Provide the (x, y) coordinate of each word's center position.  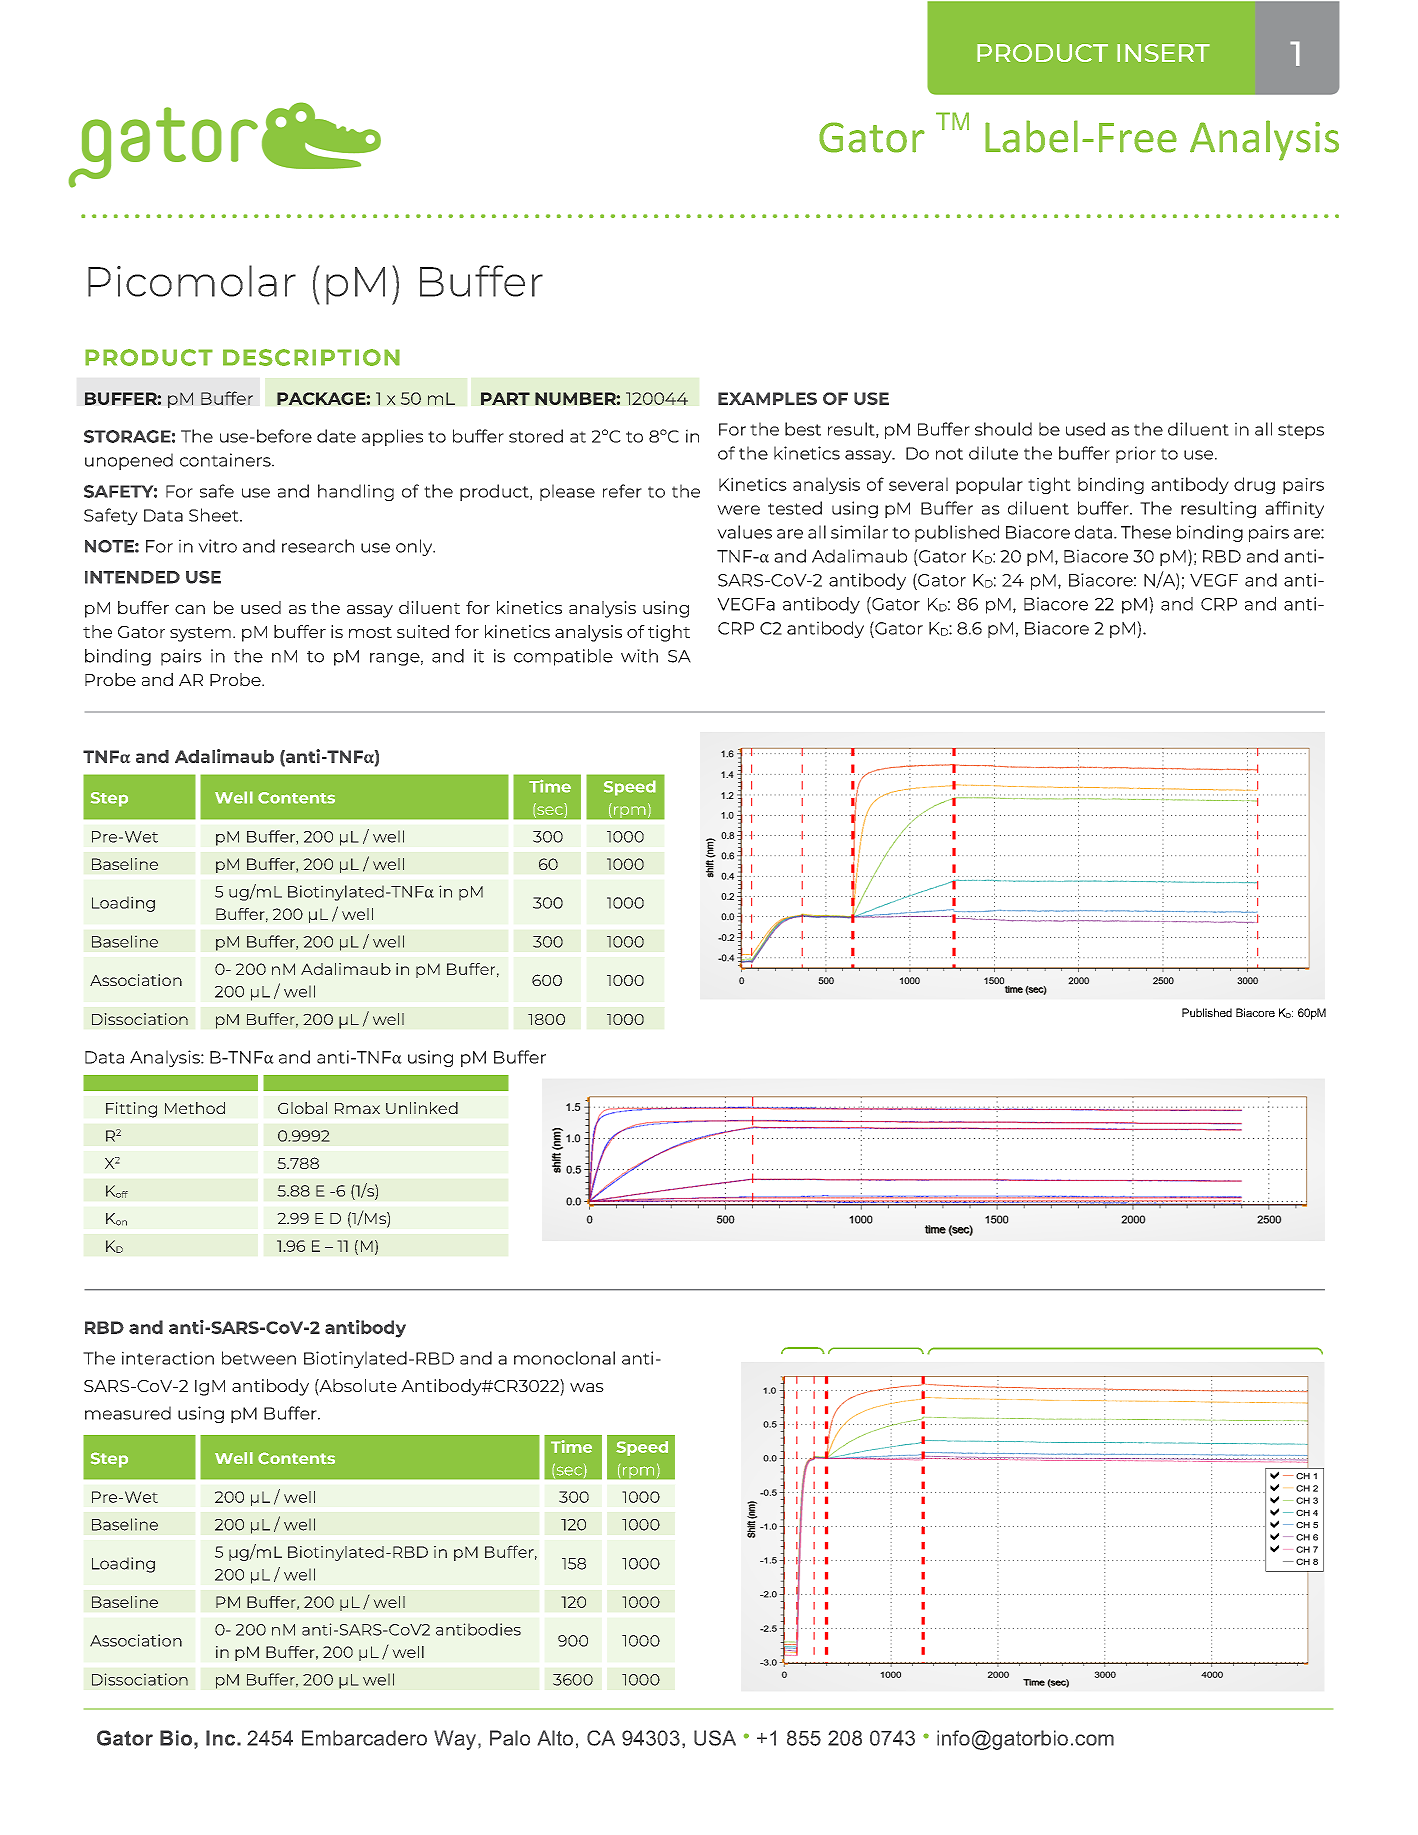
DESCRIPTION (311, 357)
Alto (555, 1738)
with (639, 656)
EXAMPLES (767, 398)
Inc (222, 1738)
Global (302, 1108)
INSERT (1163, 53)
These (1146, 532)
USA (715, 1738)
